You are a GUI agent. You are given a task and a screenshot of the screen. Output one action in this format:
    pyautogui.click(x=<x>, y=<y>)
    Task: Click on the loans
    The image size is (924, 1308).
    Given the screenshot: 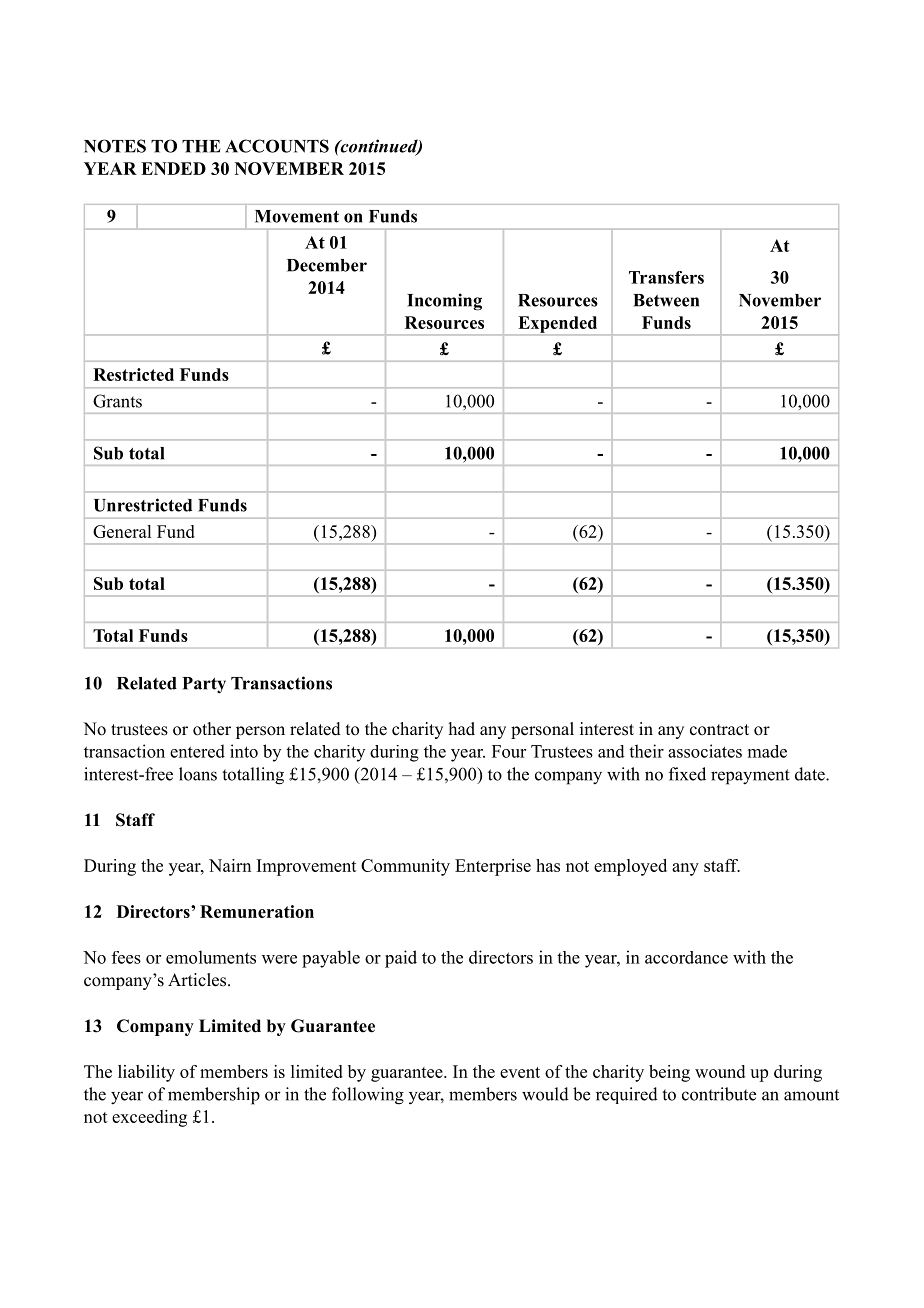 What is the action you would take?
    pyautogui.click(x=198, y=774)
